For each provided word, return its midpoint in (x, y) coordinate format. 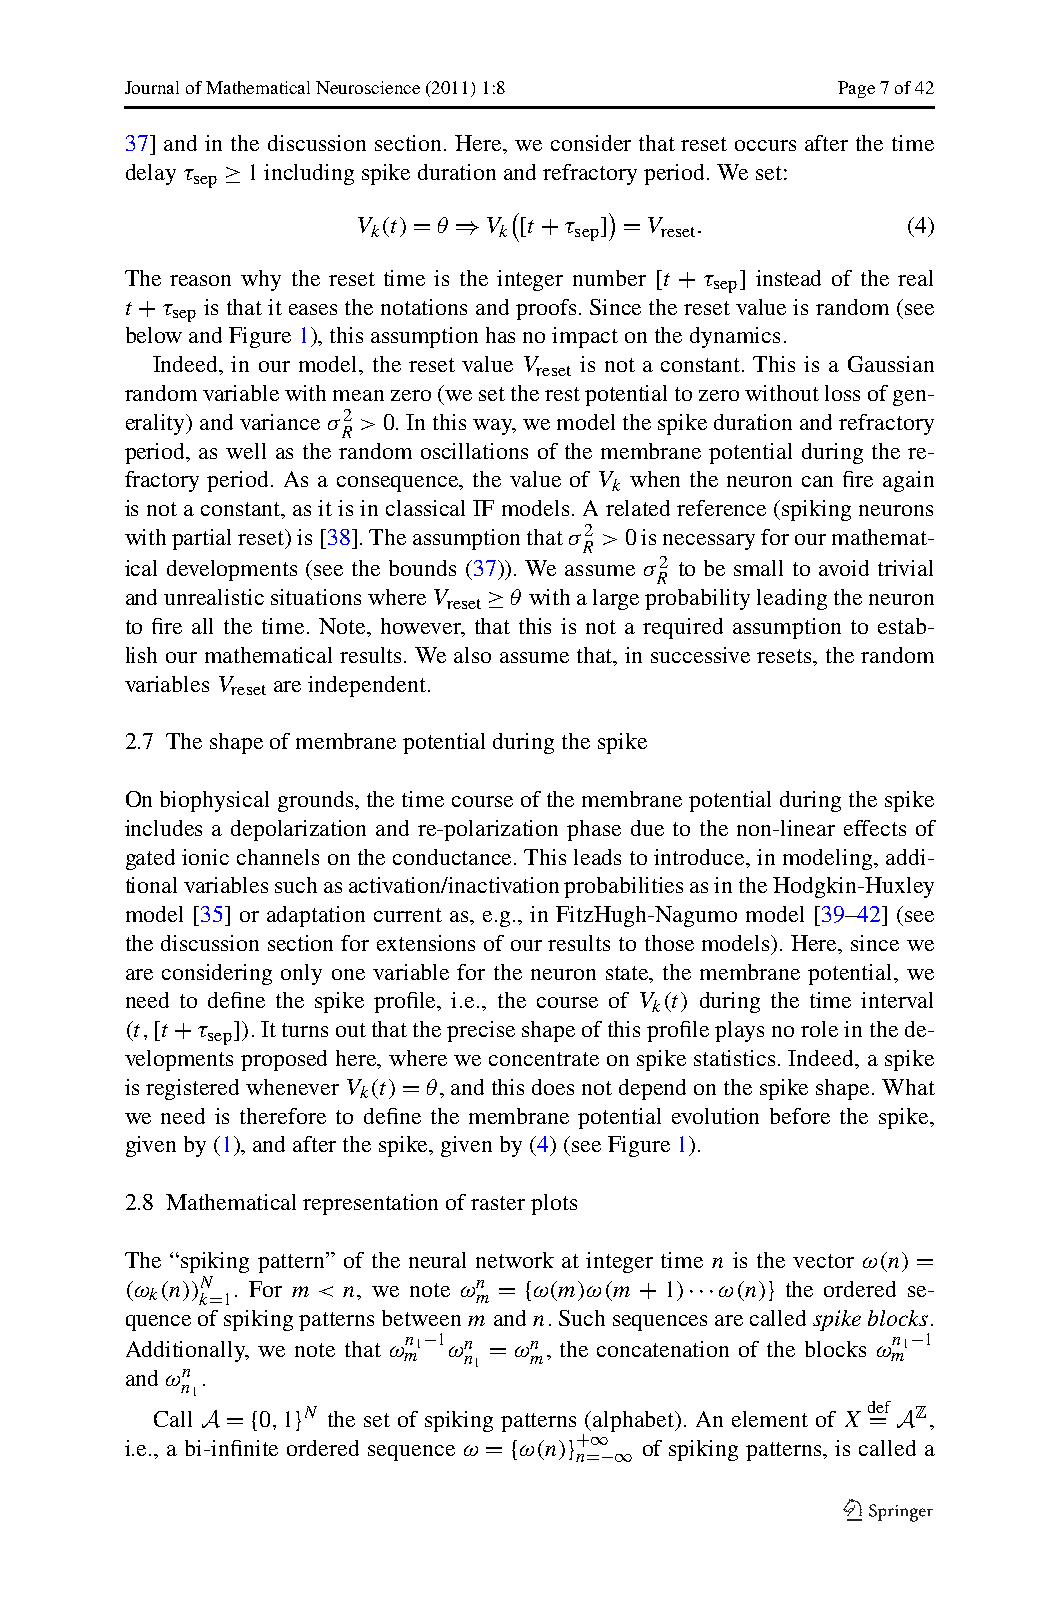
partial (201, 539)
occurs (765, 145)
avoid (844, 568)
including (309, 174)
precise (481, 1031)
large (616, 599)
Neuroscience (368, 87)
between (421, 1318)
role (819, 1029)
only (301, 974)
